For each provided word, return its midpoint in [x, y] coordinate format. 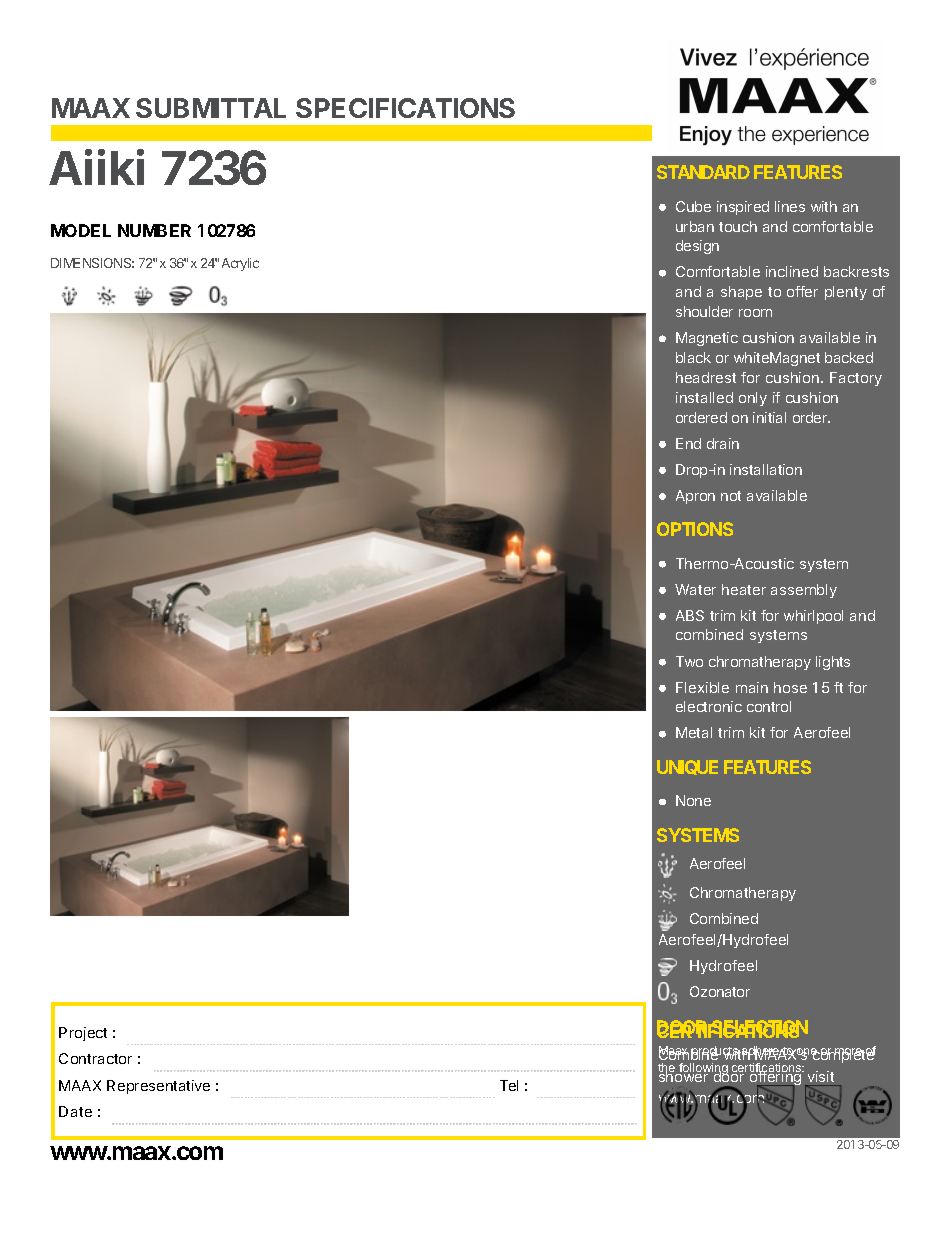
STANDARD [703, 172]
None [693, 800]
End [688, 443]
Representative [158, 1087]
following [703, 1070]
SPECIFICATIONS [405, 108]
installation [766, 469]
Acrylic [240, 264]
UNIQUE [687, 767]
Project [83, 1034]
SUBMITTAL [211, 108]
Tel [509, 1085]
